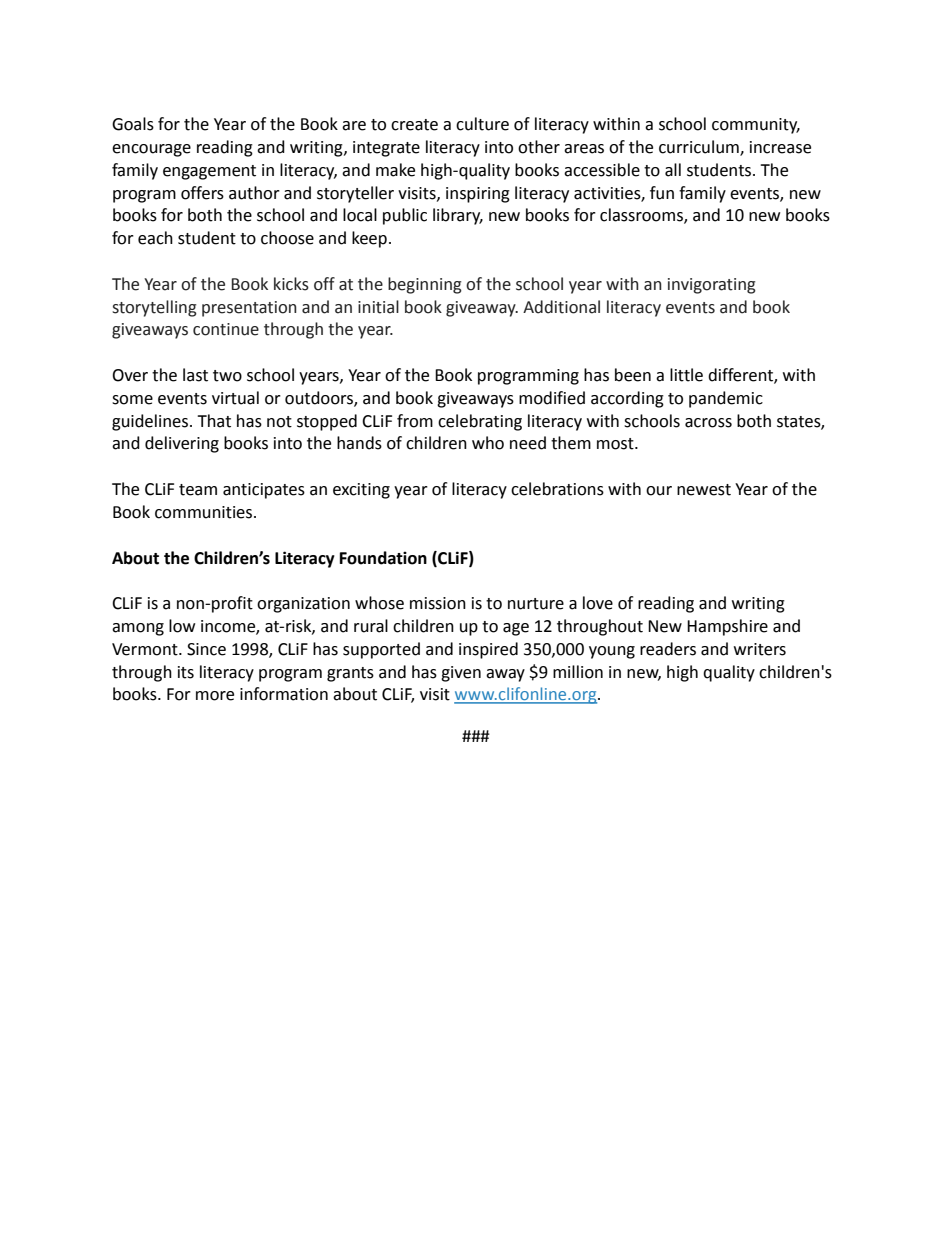 The image size is (952, 1233). What do you see at coordinates (704, 490) in the screenshot?
I see `newest` at bounding box center [704, 490].
